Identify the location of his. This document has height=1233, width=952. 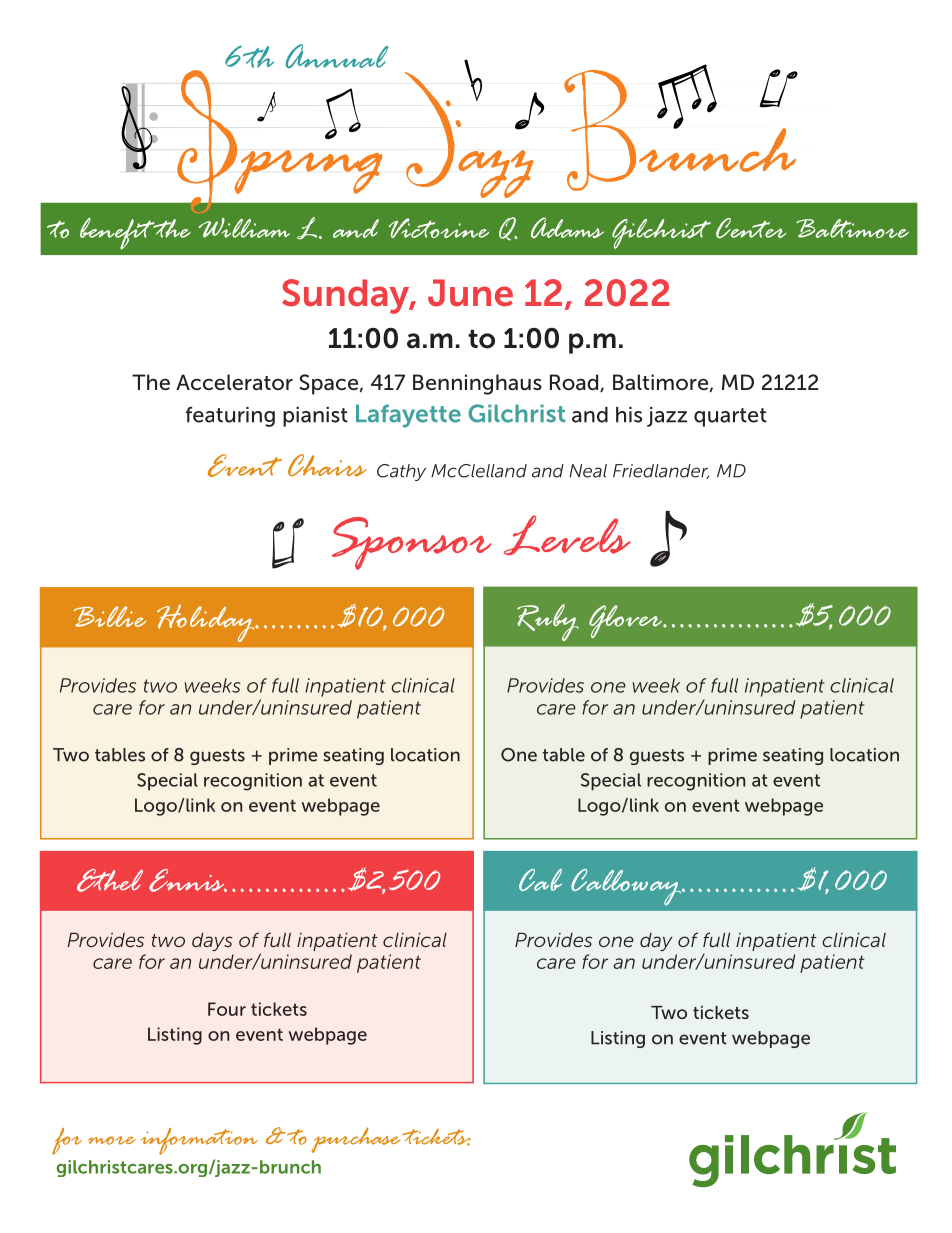
(629, 415).
